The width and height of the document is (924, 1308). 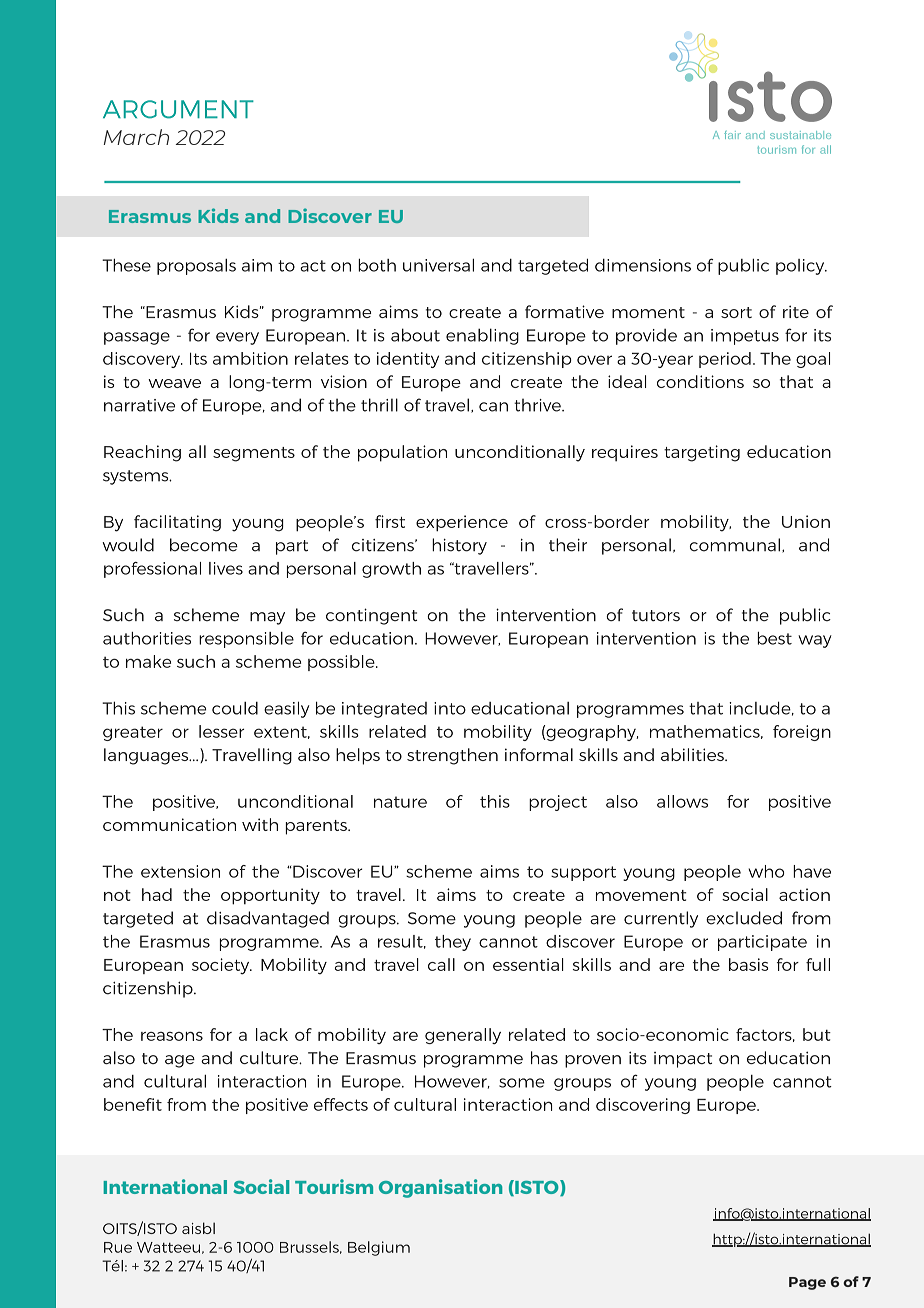 I want to click on weave, so click(x=174, y=383).
